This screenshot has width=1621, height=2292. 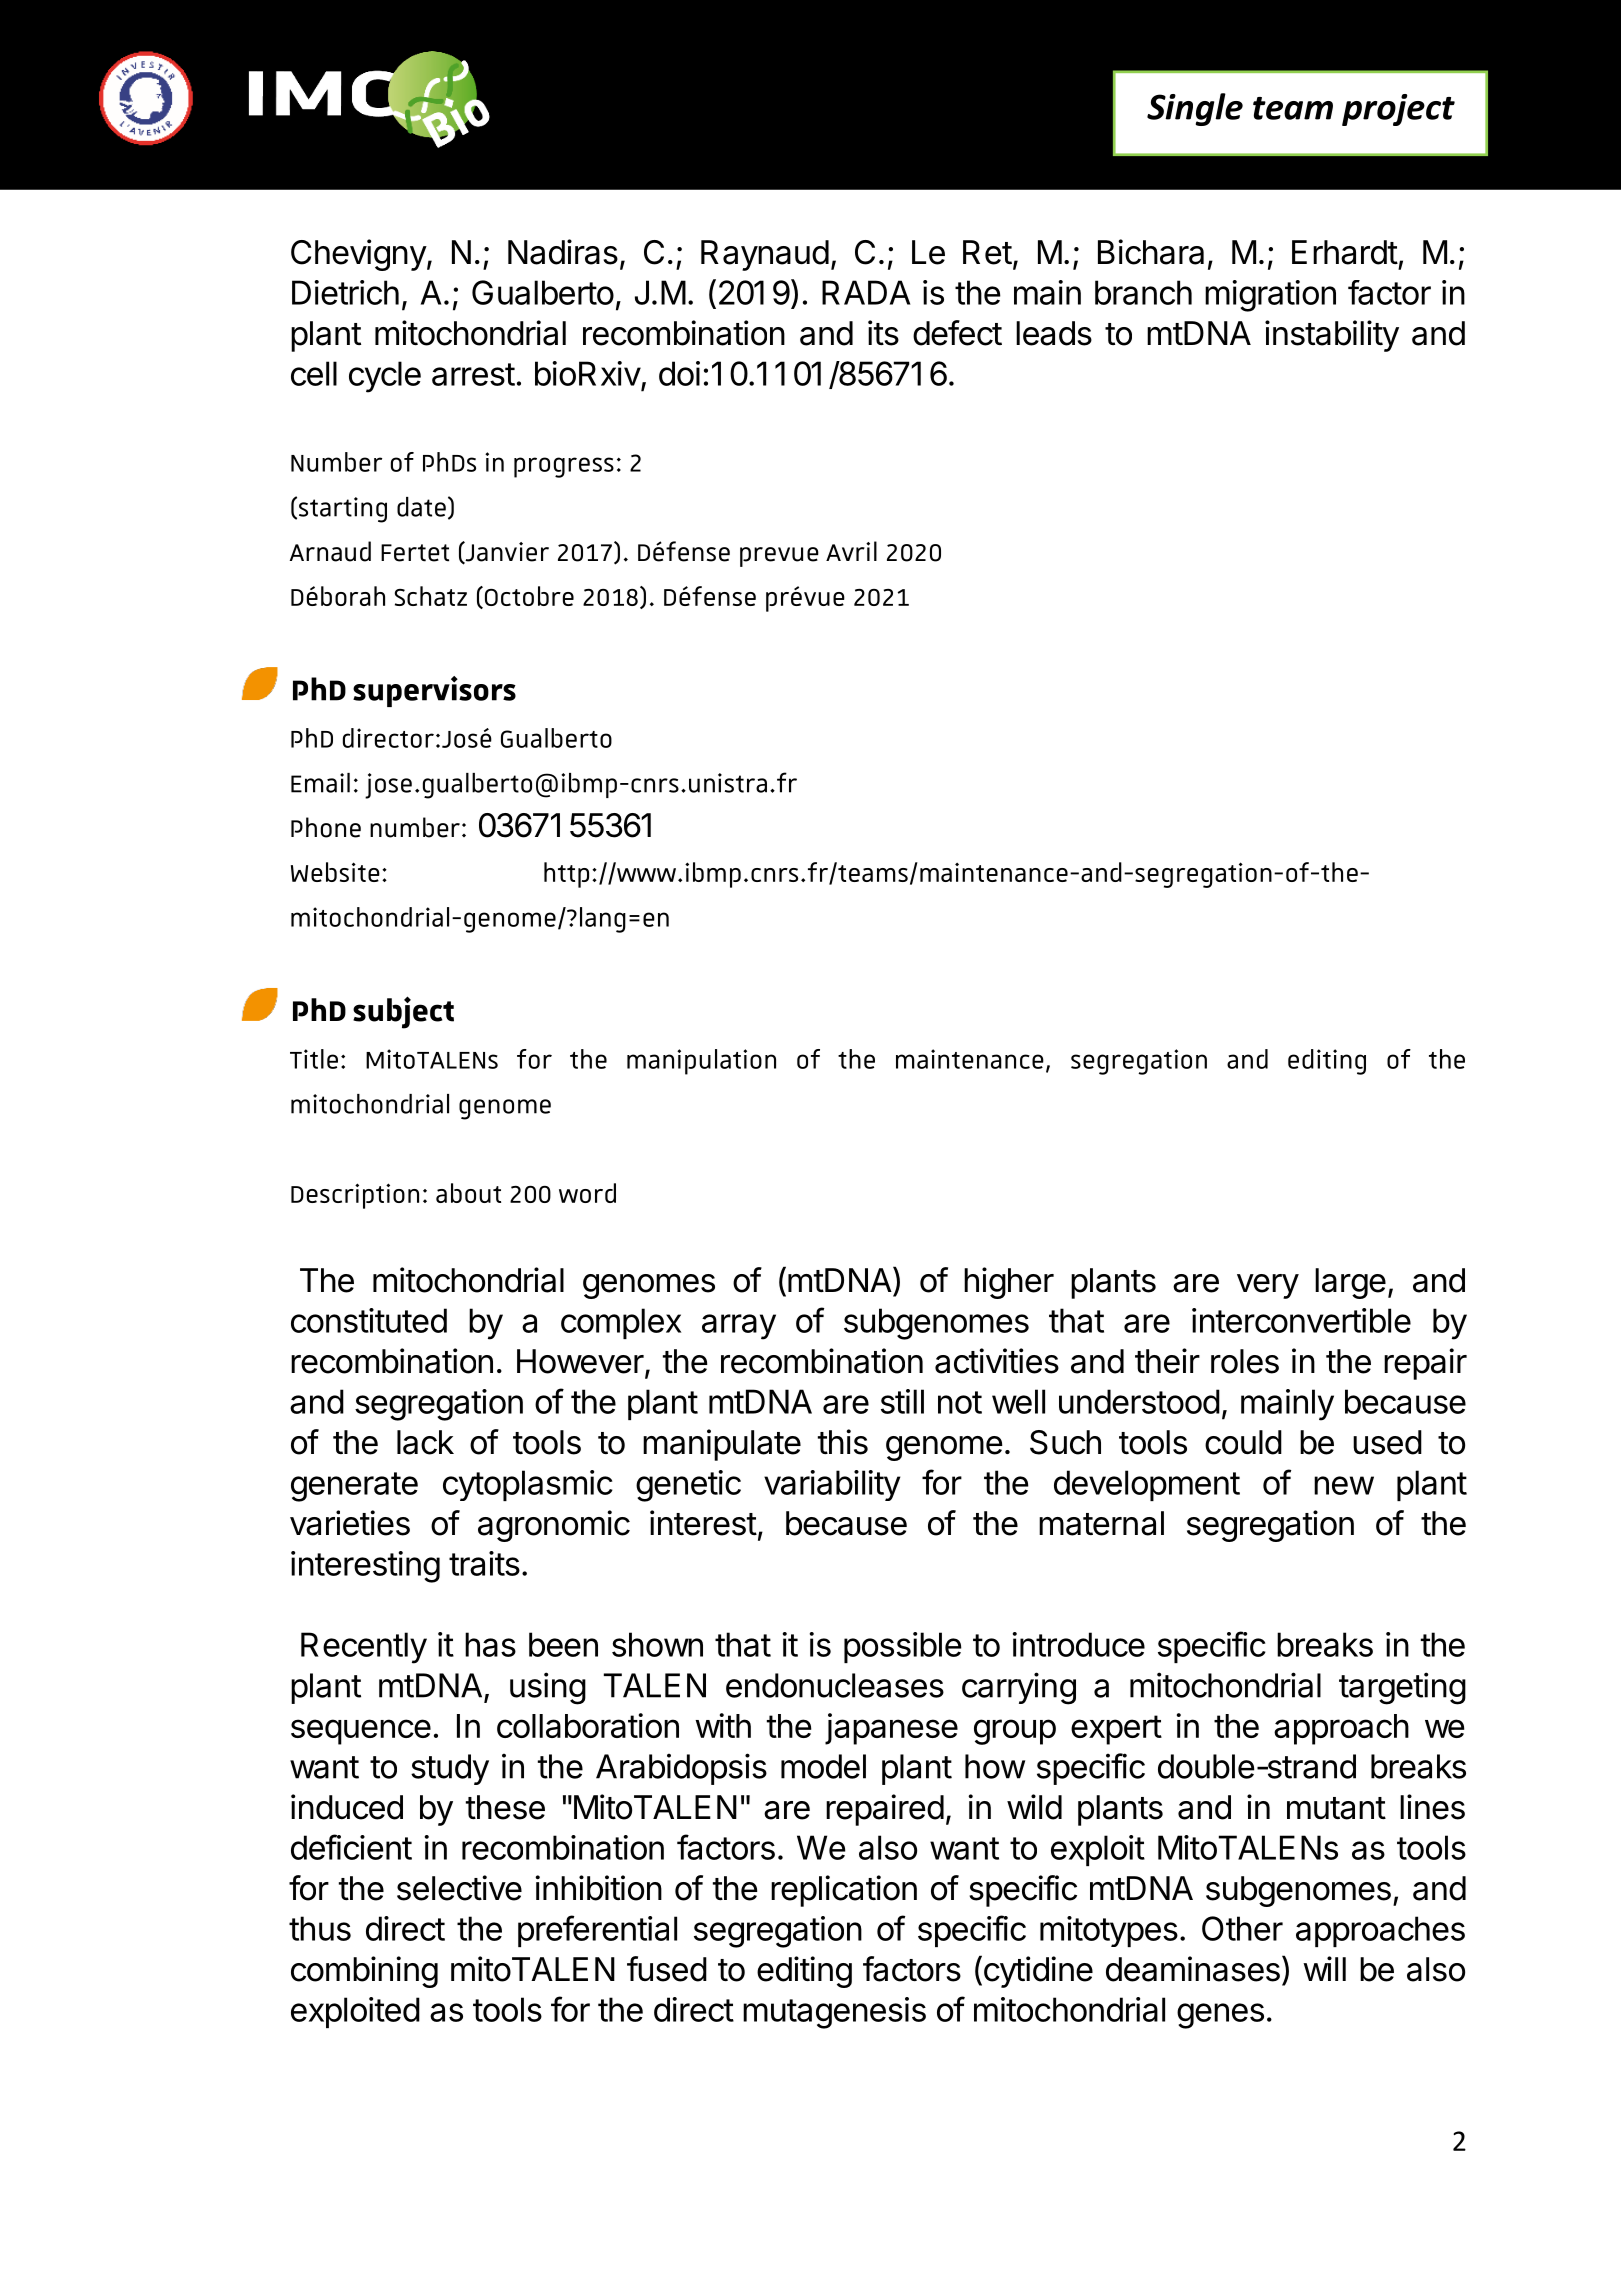 What do you see at coordinates (701, 1062) in the screenshot?
I see `manipulation` at bounding box center [701, 1062].
